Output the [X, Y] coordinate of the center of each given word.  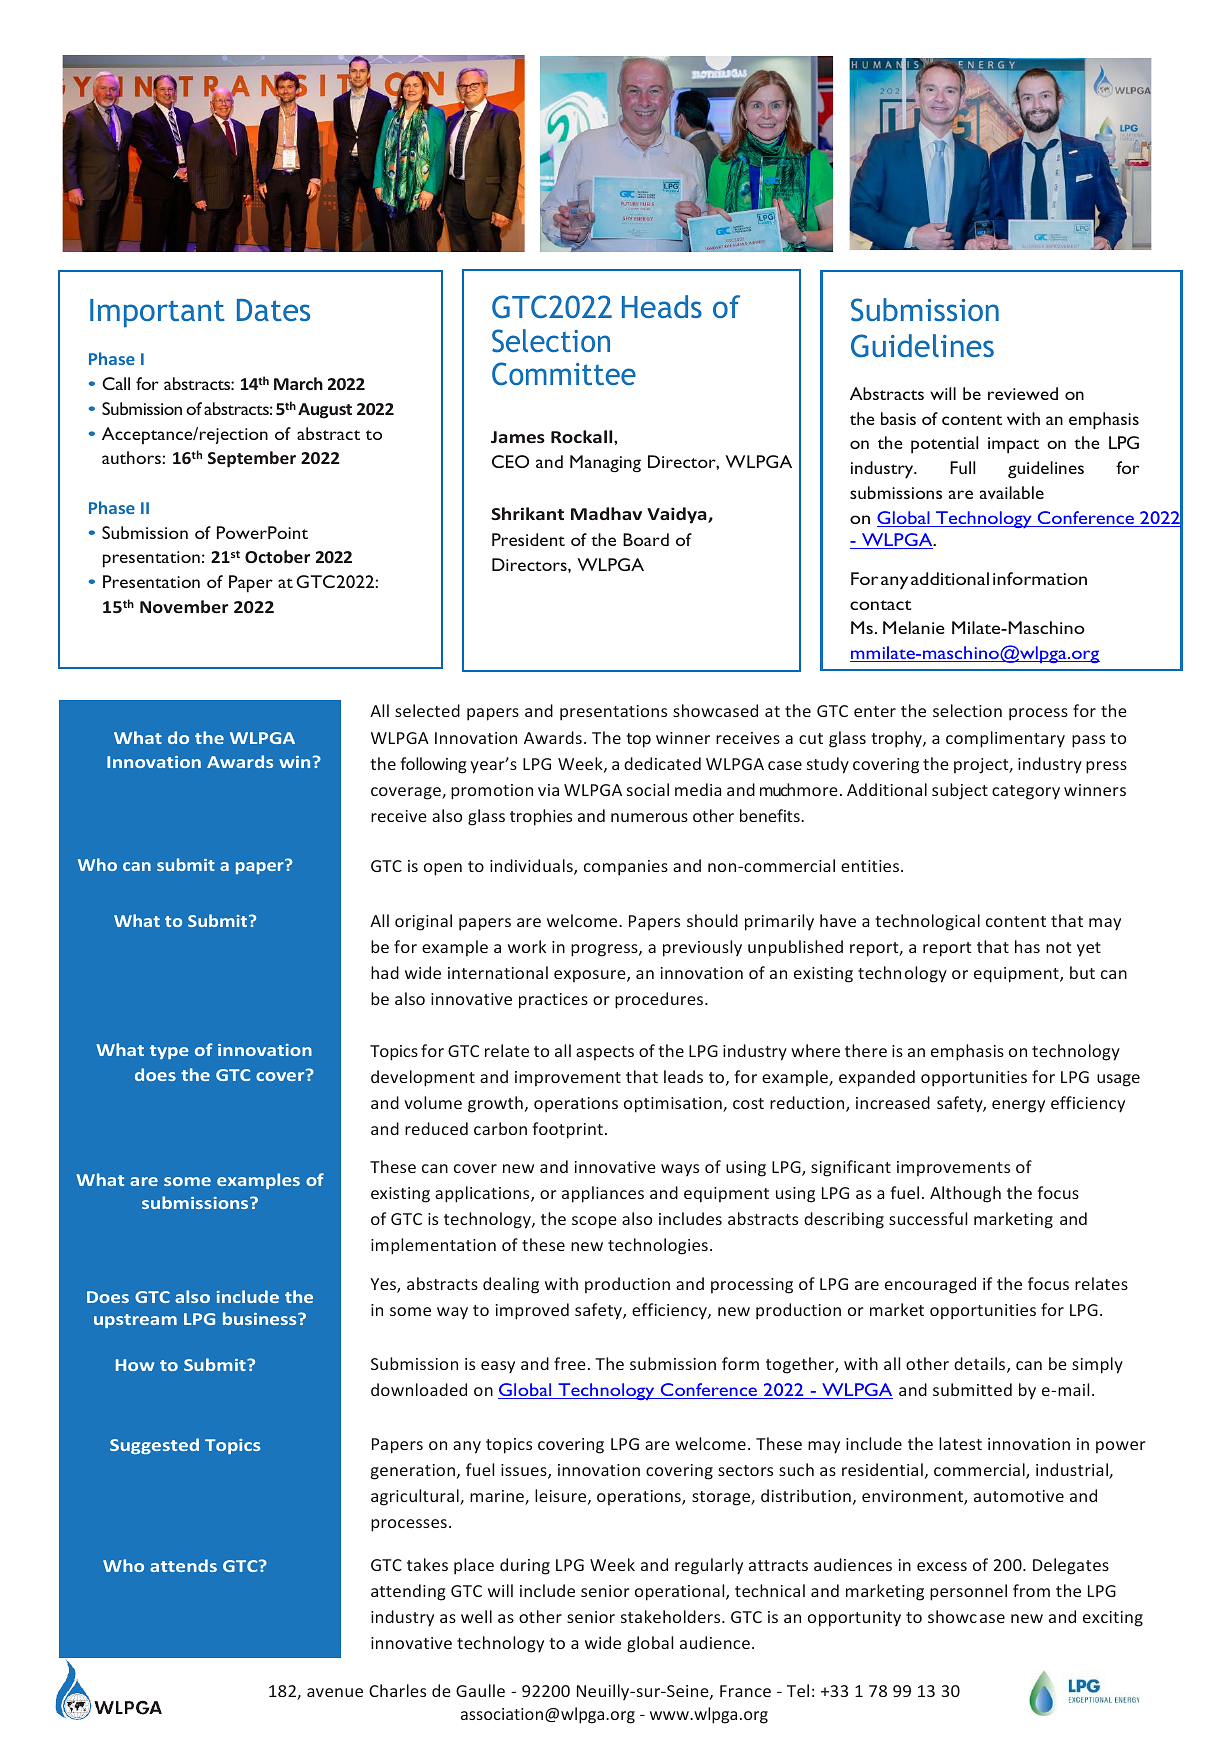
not [1058, 947]
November [184, 606]
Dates [273, 310]
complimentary [1005, 739]
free [570, 1363]
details [981, 1365]
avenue [335, 1692]
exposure [591, 976]
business [261, 1318]
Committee [564, 373]
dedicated [662, 763]
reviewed [1023, 393]
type [169, 1052]
